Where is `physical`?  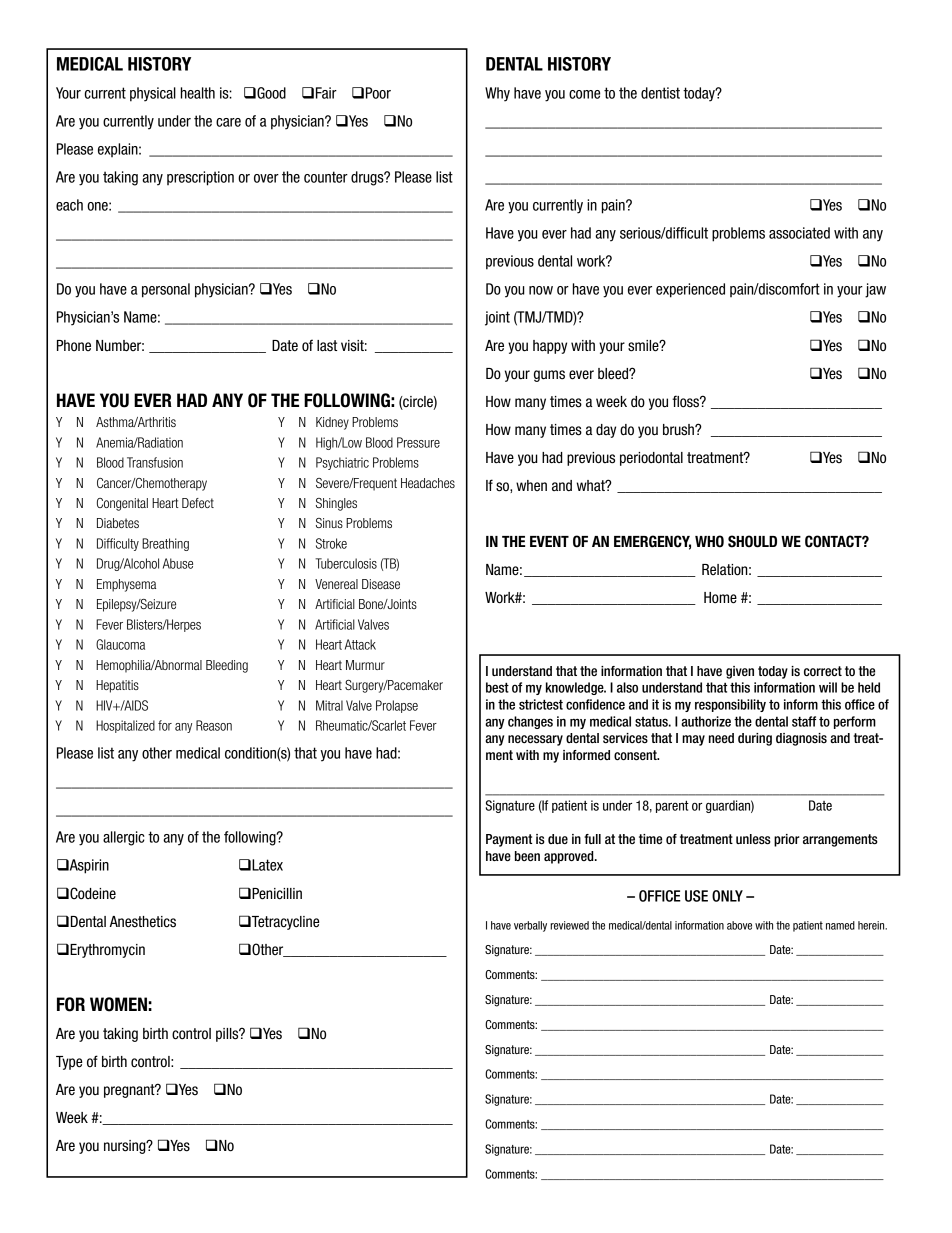
physical is located at coordinates (153, 94).
